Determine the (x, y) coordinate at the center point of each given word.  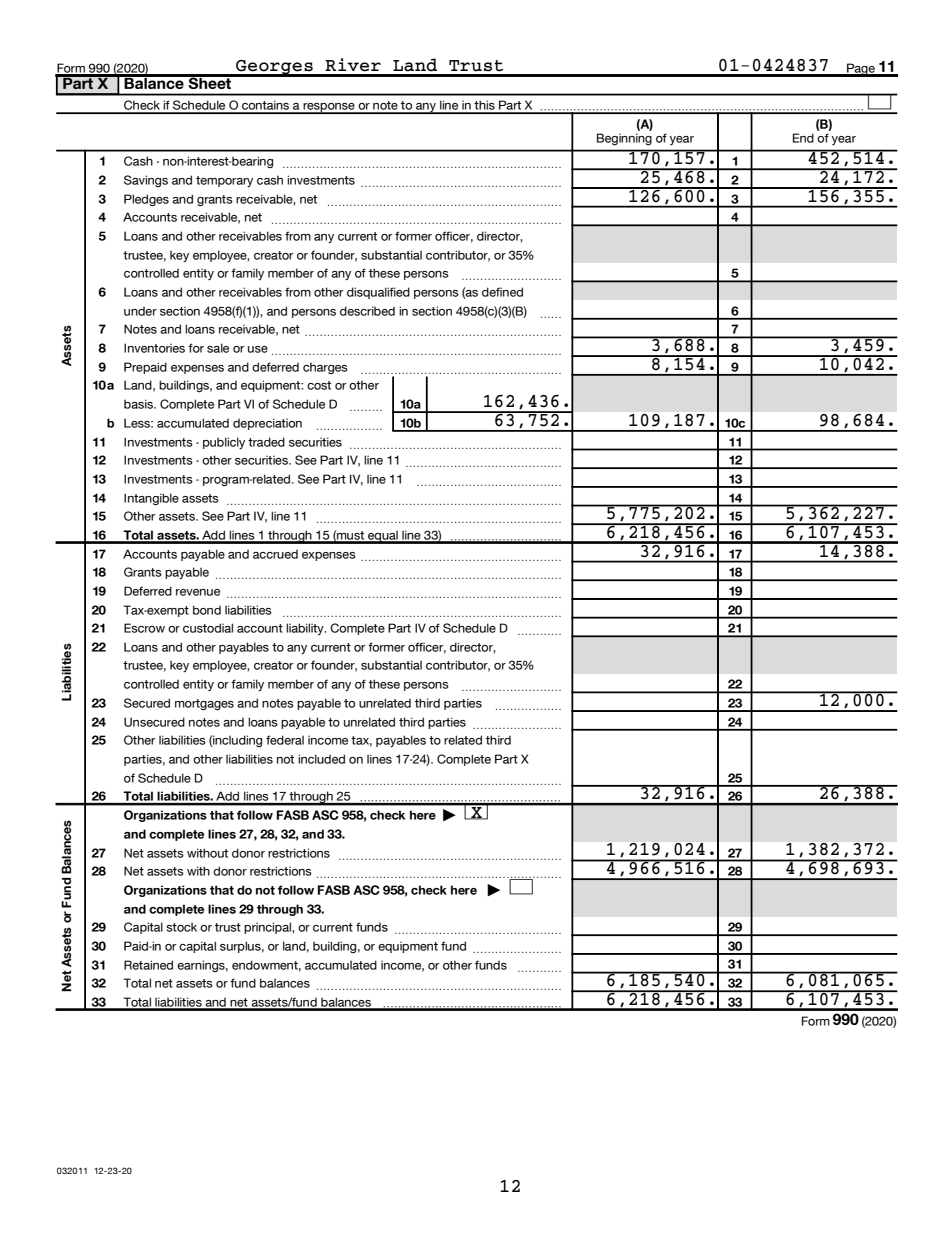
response (329, 108)
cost (319, 385)
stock (181, 927)
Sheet (210, 82)
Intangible (151, 499)
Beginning (624, 139)
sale (218, 348)
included (321, 759)
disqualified (378, 293)
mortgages (204, 704)
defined (502, 292)
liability (306, 629)
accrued (275, 554)
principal (268, 928)
